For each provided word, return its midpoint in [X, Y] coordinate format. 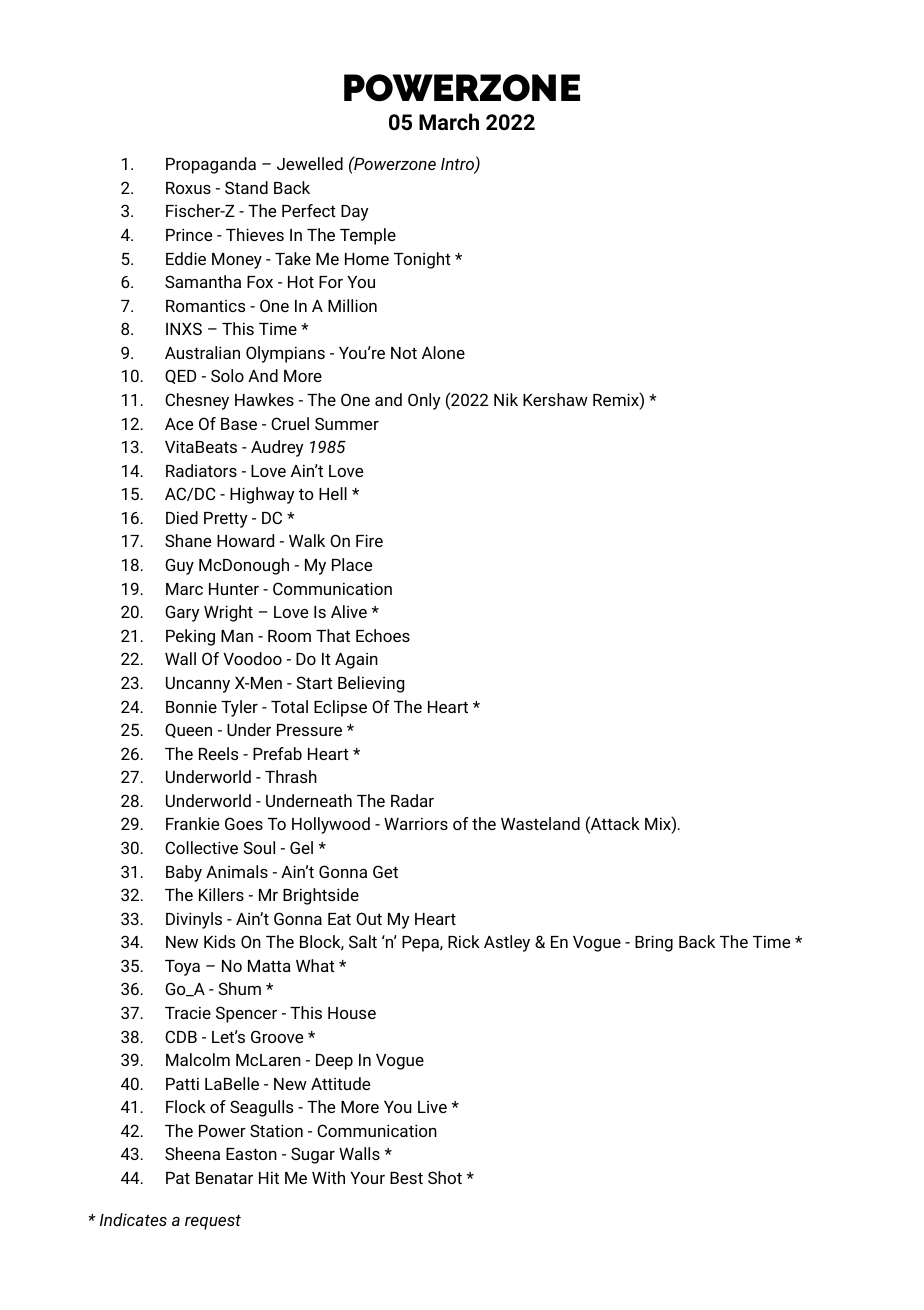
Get [385, 871]
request [213, 1222]
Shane [188, 540]
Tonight [422, 260]
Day [354, 213]
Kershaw [555, 399]
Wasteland [540, 823]
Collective [201, 847]
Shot [445, 1177]
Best [406, 1178]
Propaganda [211, 165]
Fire [369, 540]
